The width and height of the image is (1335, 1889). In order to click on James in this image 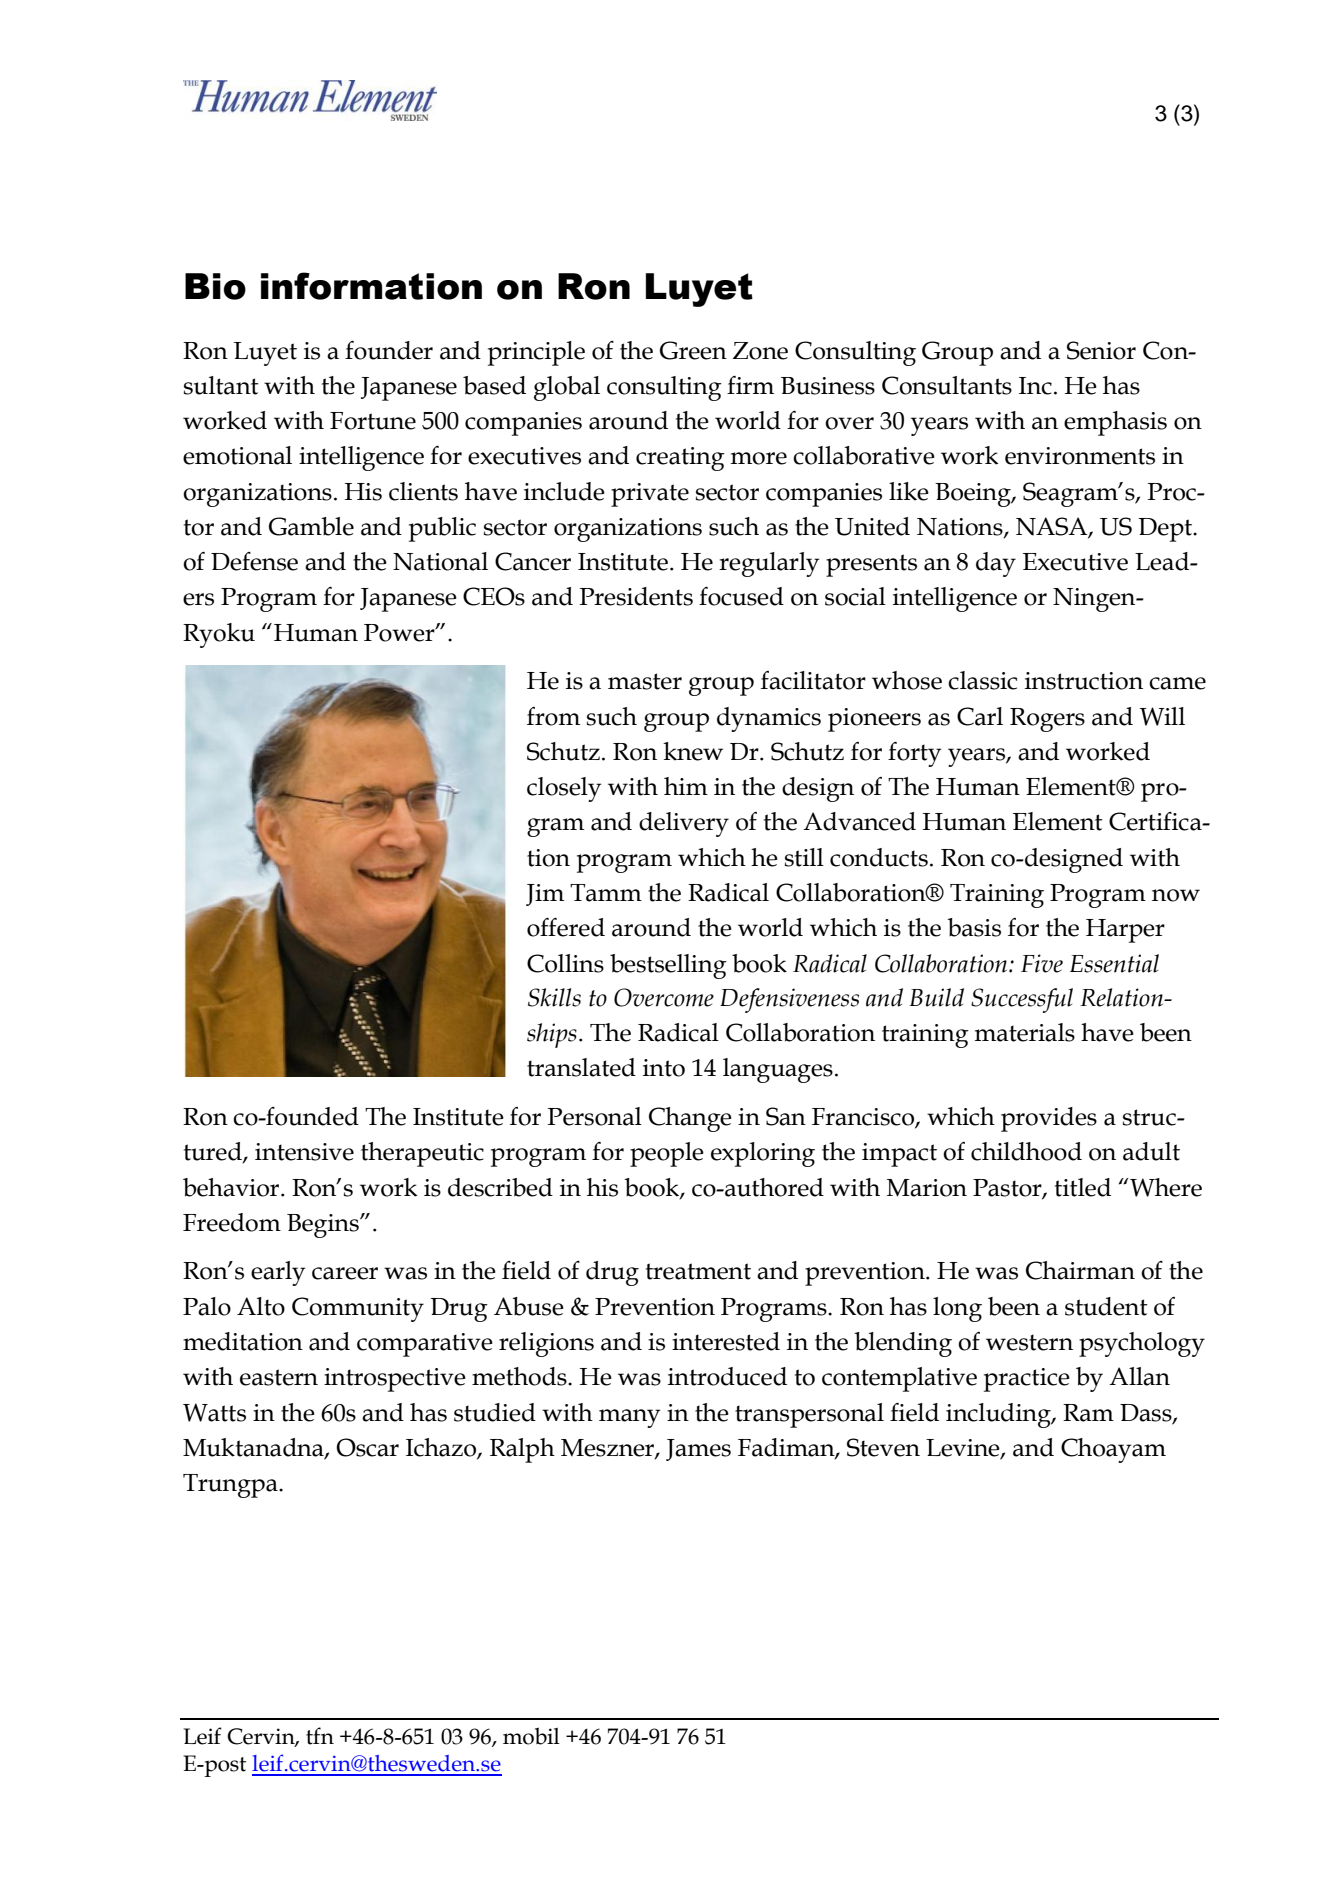, I will do `click(698, 1450)`.
